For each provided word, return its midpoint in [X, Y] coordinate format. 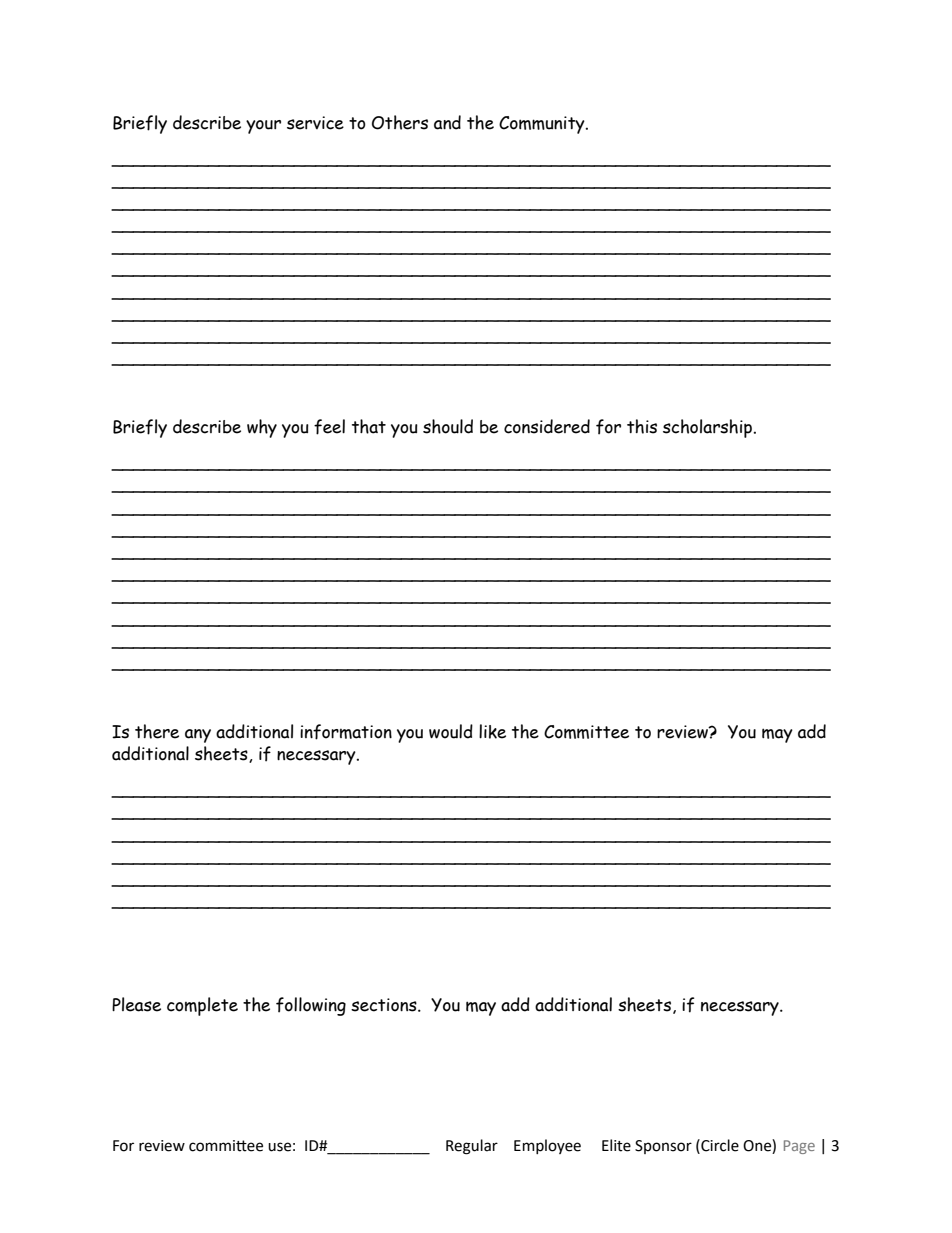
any [198, 736]
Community [543, 125]
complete [202, 1006]
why [262, 428]
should [448, 426]
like [492, 731]
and [447, 122]
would [451, 731]
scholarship [708, 428]
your [263, 127]
